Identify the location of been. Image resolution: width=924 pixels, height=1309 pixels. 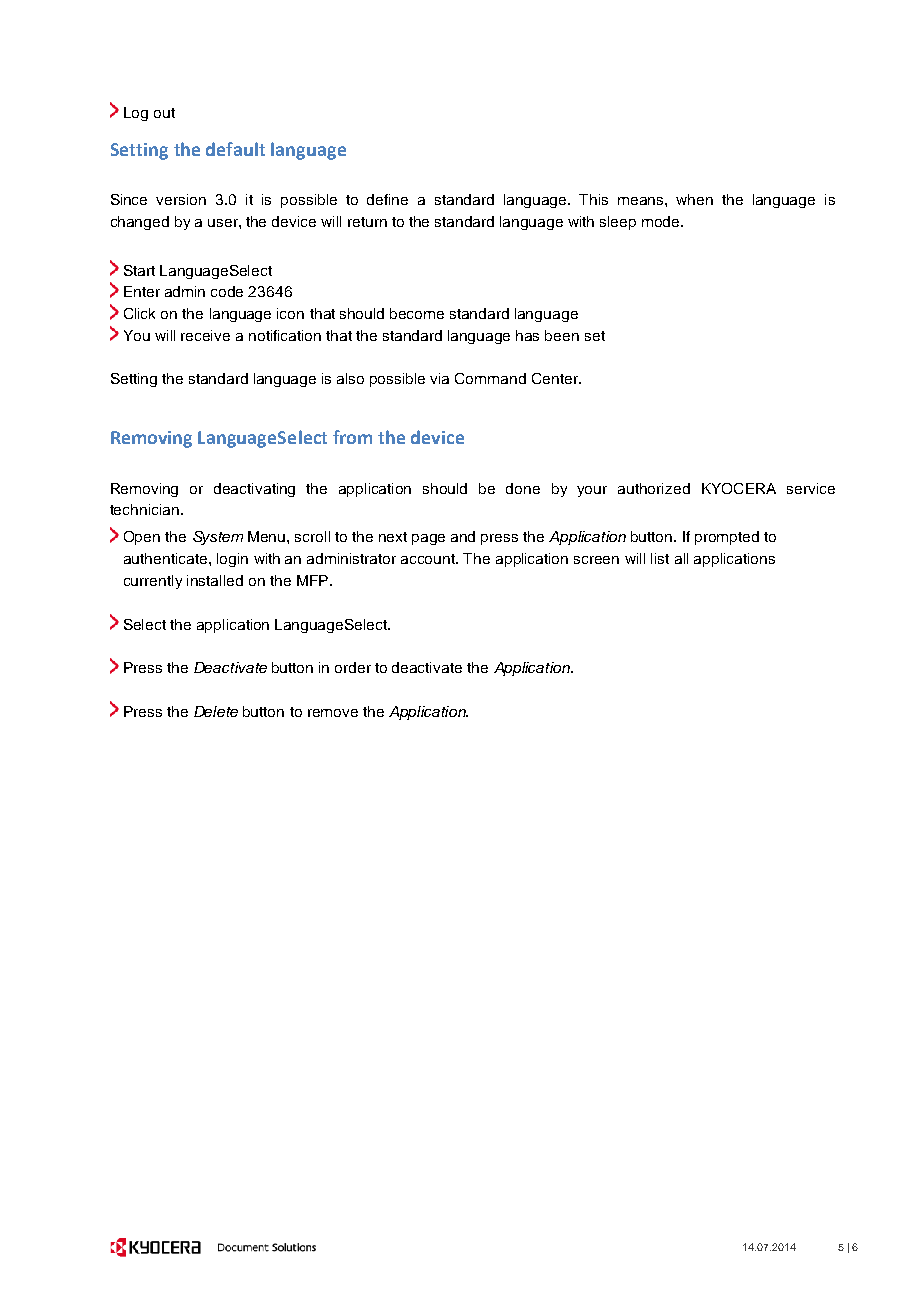
(562, 335).
